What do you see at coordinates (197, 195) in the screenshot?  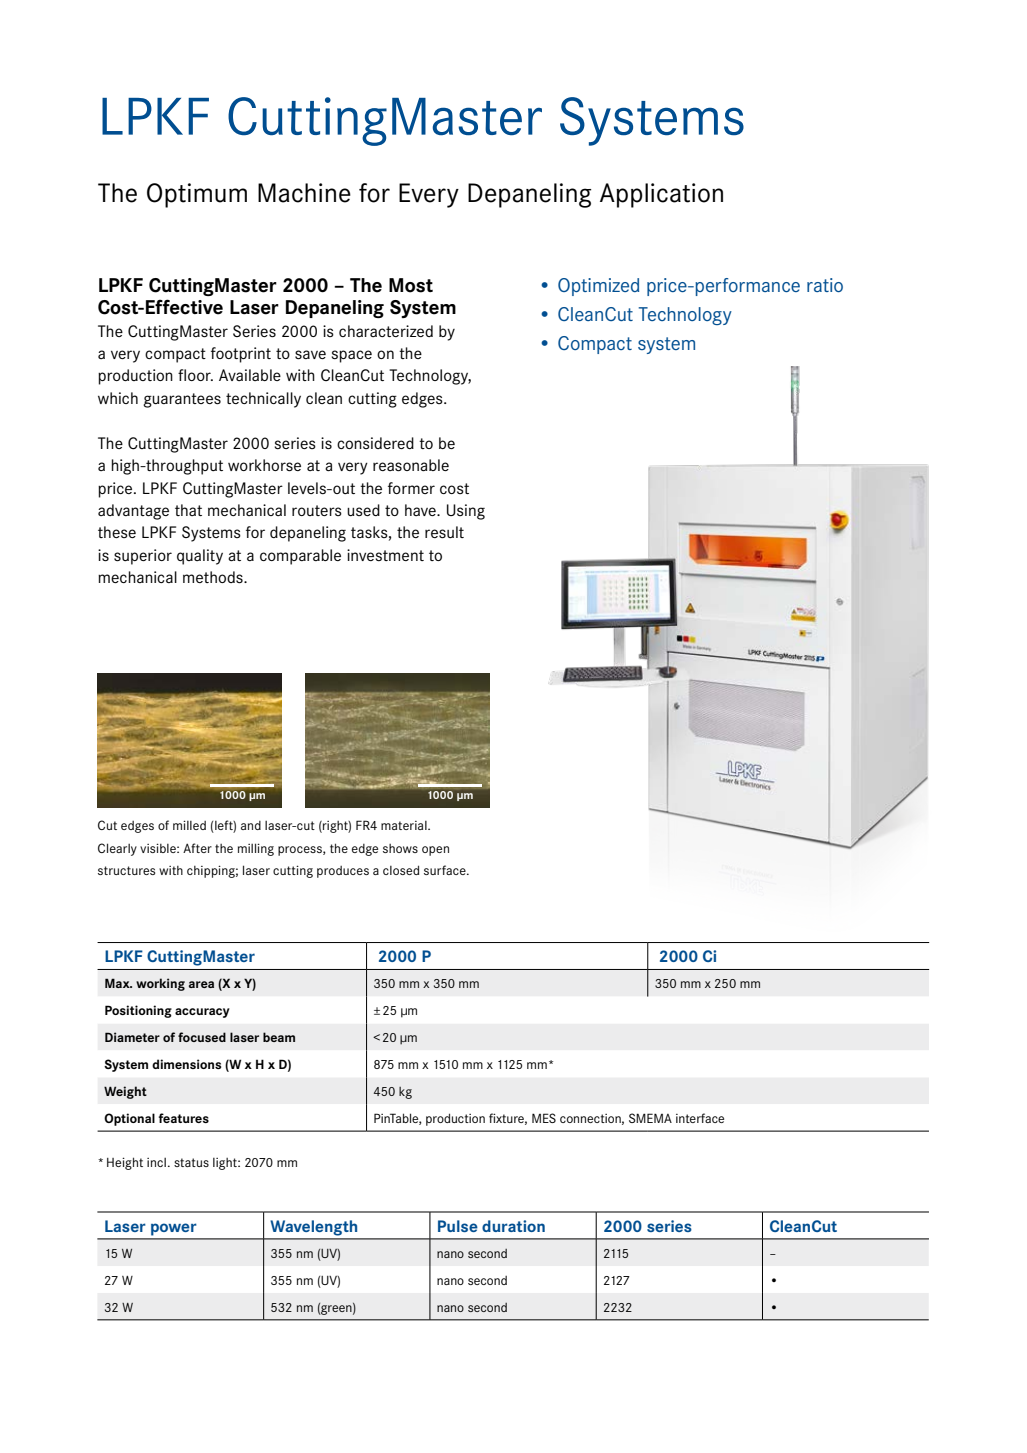 I see `Optimum` at bounding box center [197, 195].
